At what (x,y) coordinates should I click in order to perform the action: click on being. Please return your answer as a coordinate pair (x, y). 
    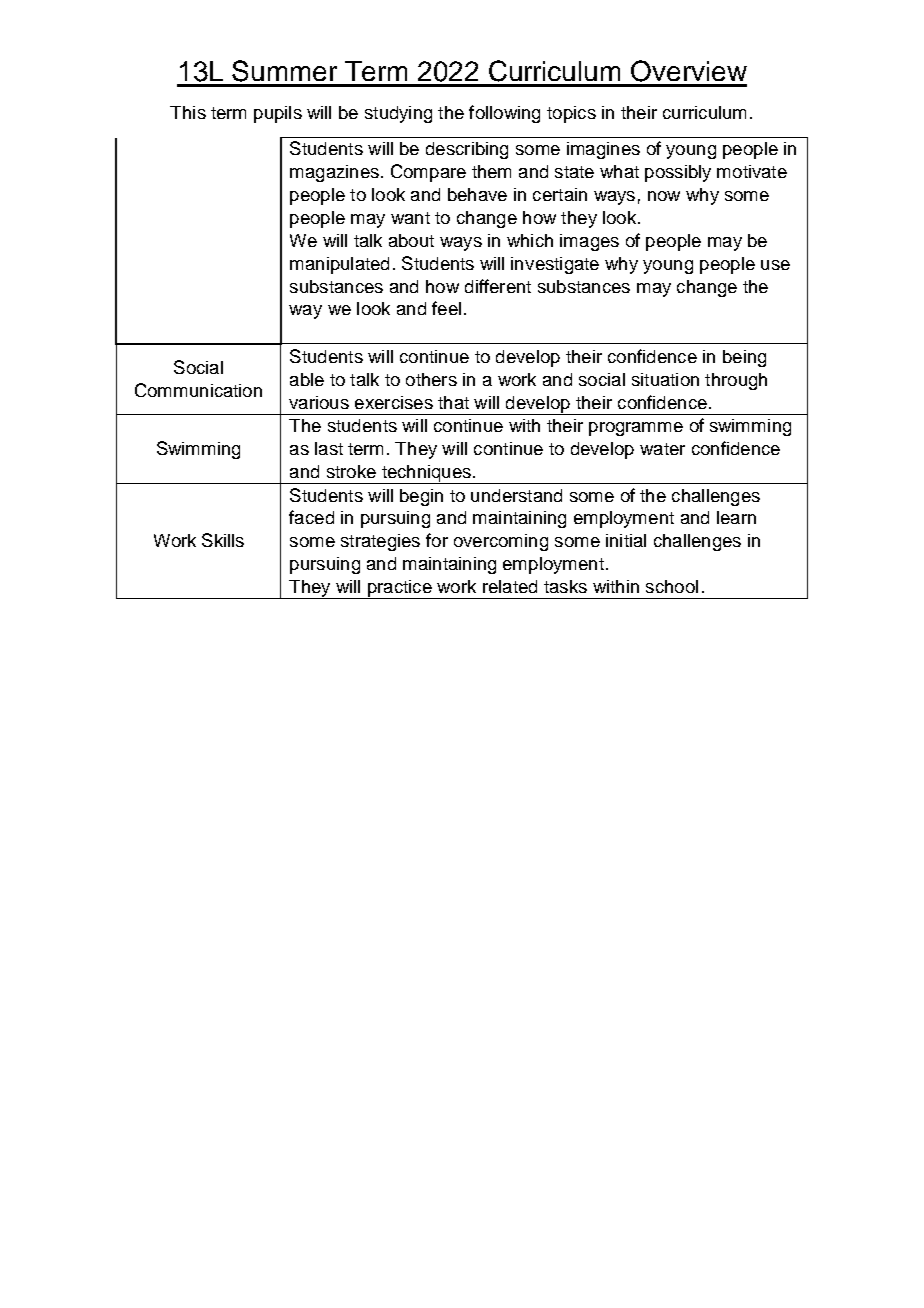
    Looking at the image, I should click on (744, 358).
